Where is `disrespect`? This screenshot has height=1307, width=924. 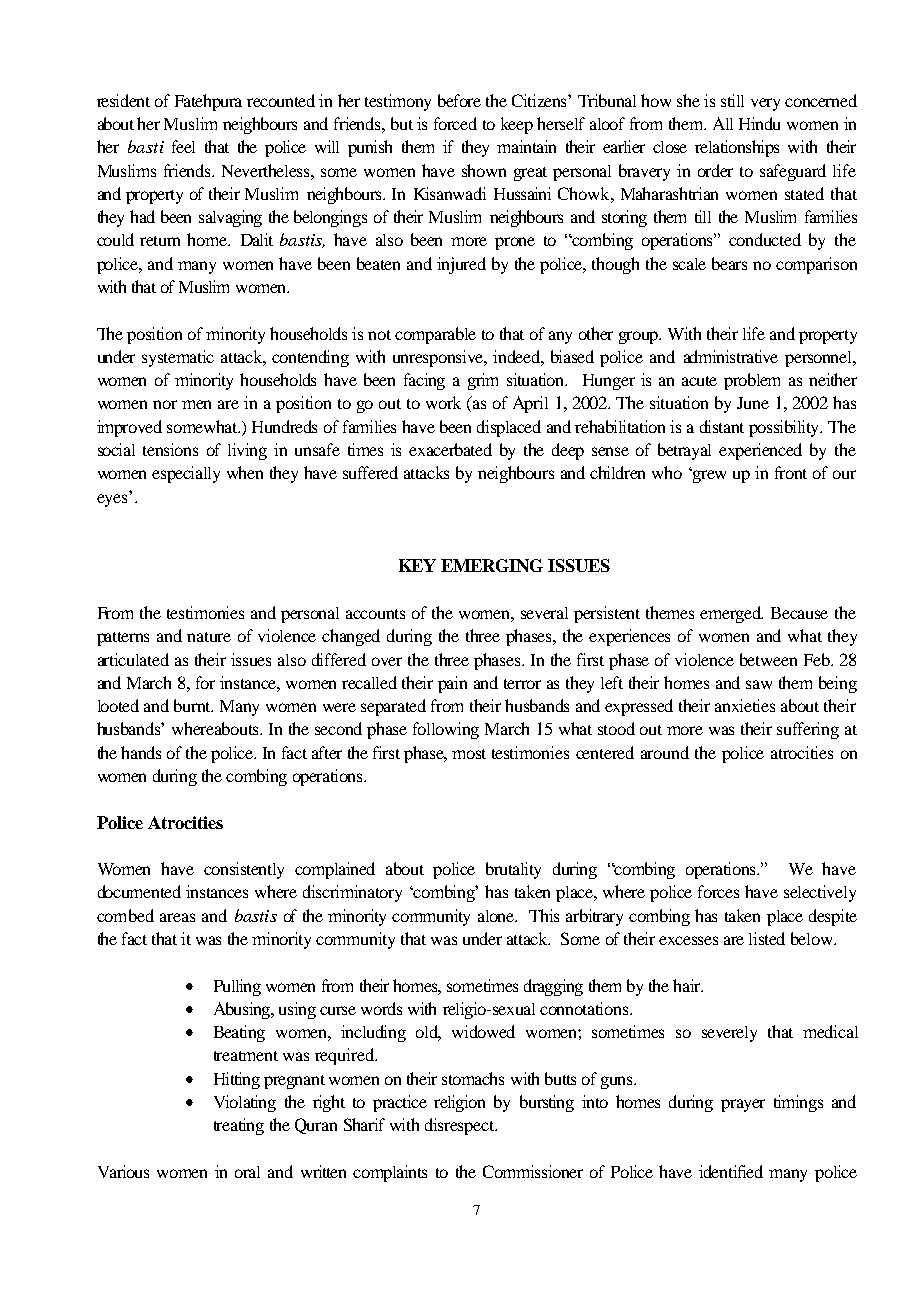 disrespect is located at coordinates (461, 1126).
